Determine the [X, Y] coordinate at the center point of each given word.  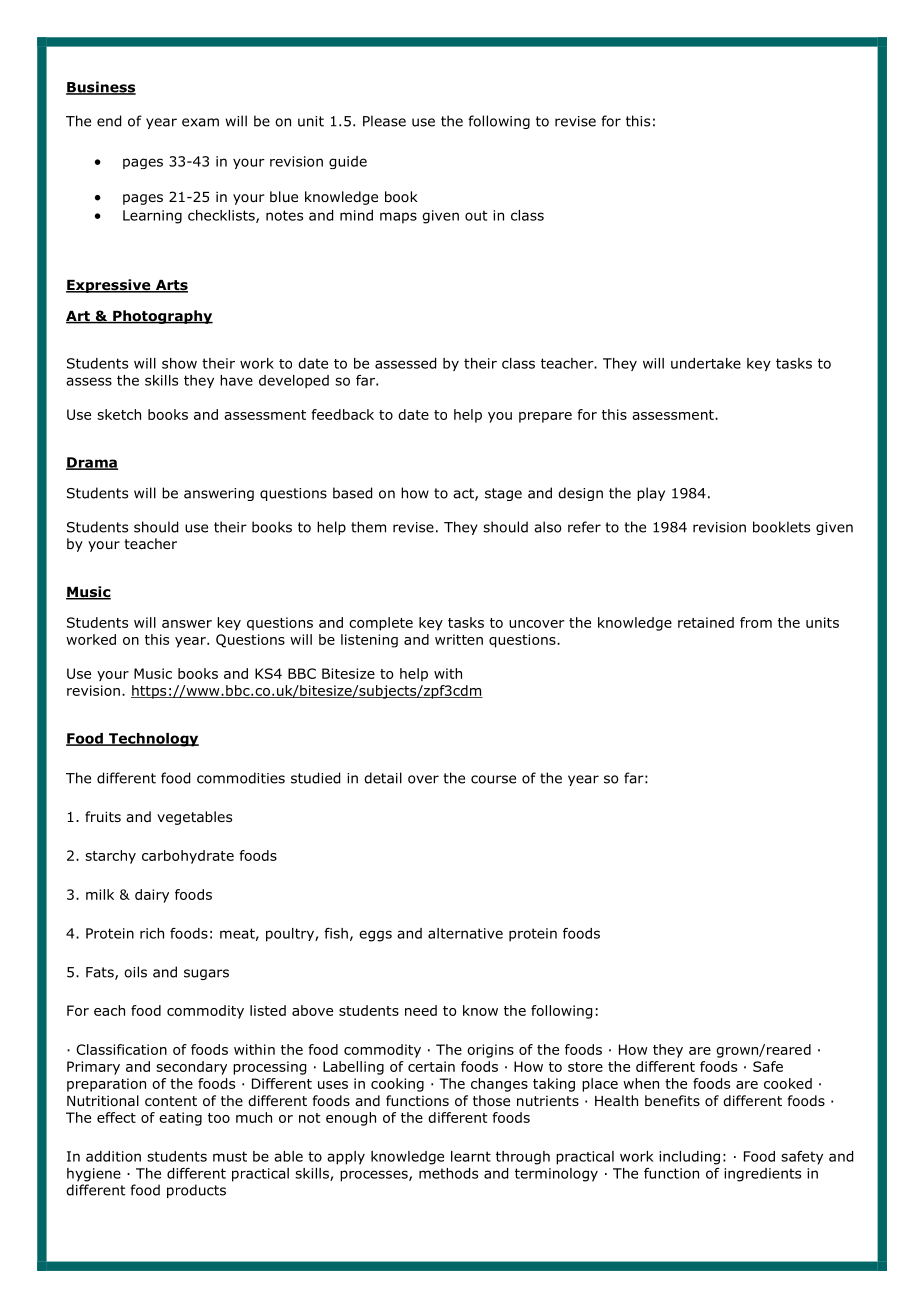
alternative [465, 933]
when [641, 1083]
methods [448, 1173]
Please [384, 121]
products [196, 1191]
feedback [342, 414]
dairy [152, 896]
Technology [153, 740]
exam [200, 122]
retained [706, 622]
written [459, 639]
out [476, 215]
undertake [706, 363]
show [179, 363]
